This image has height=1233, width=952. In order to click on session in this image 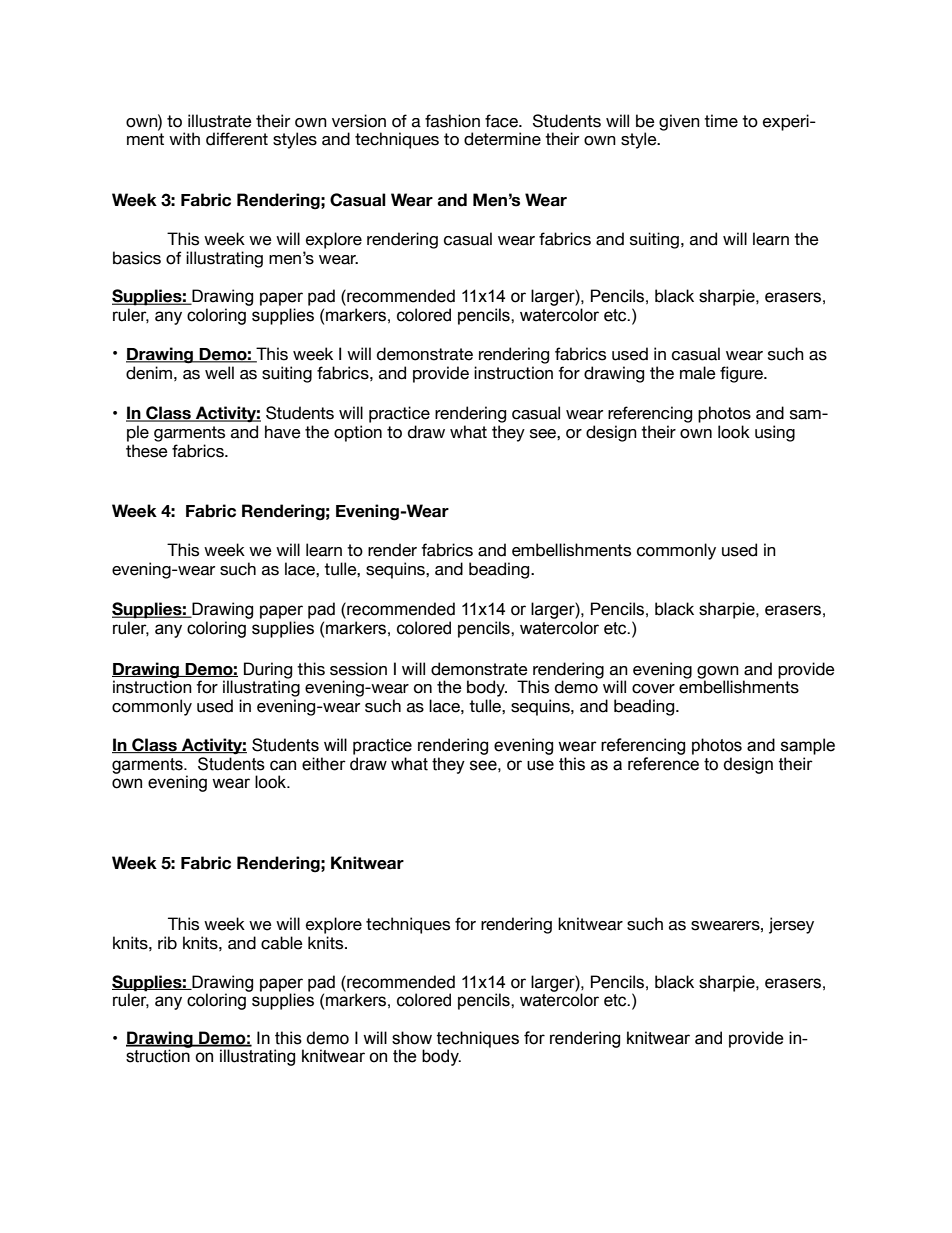, I will do `click(358, 669)`.
